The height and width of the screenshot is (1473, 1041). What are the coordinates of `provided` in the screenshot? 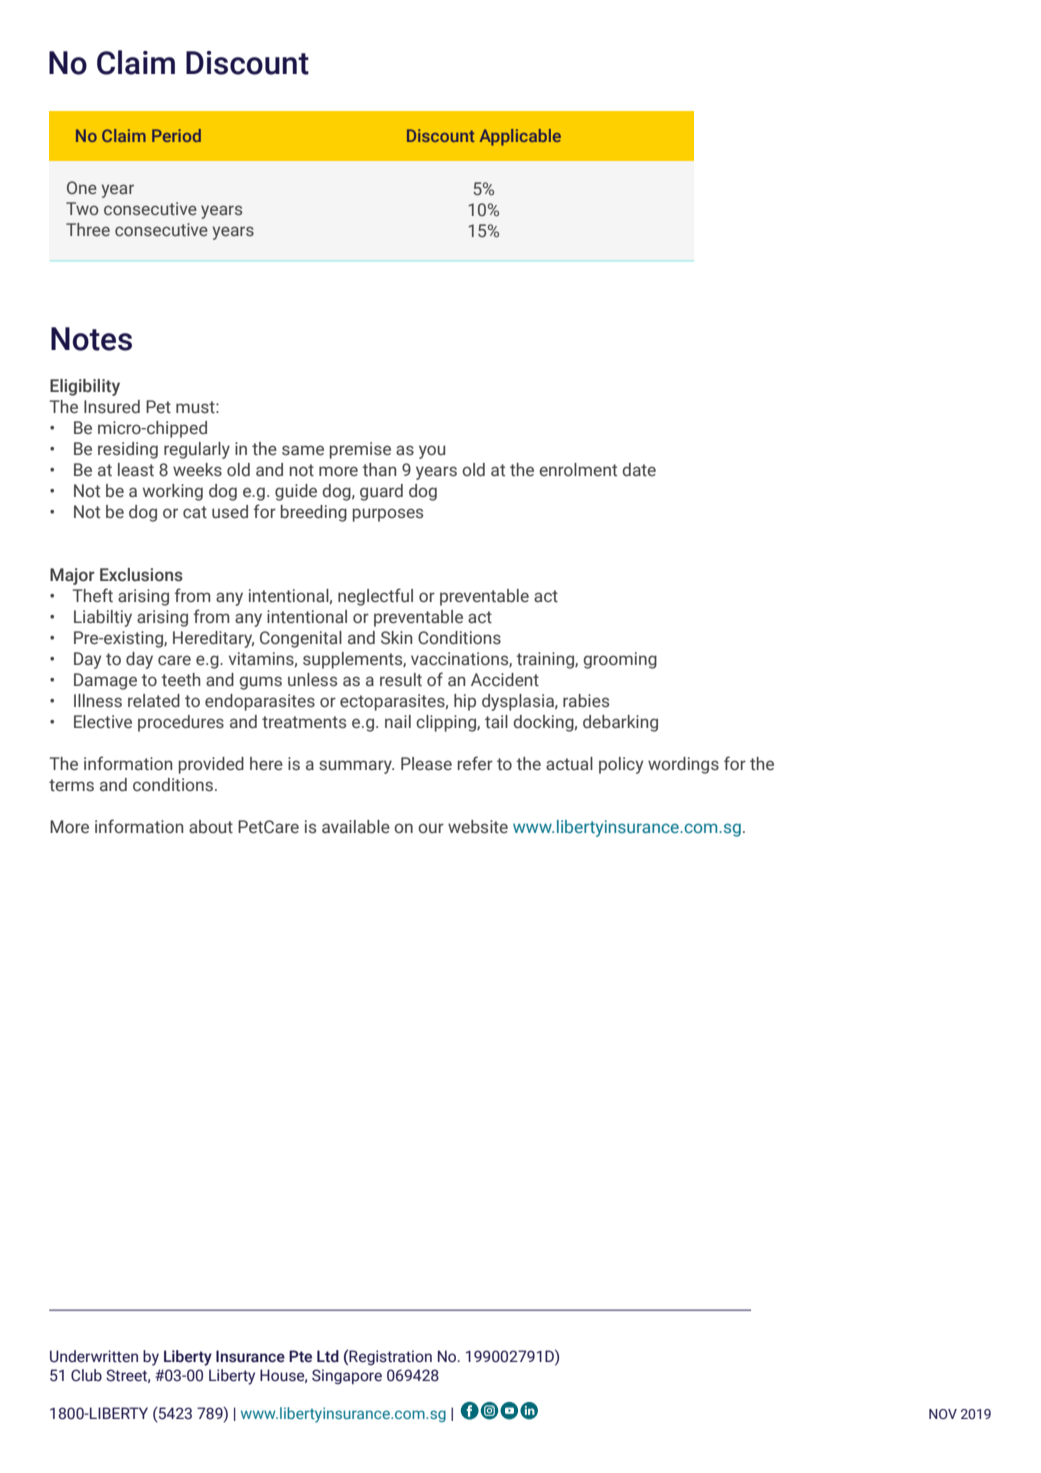 It's located at (211, 765).
